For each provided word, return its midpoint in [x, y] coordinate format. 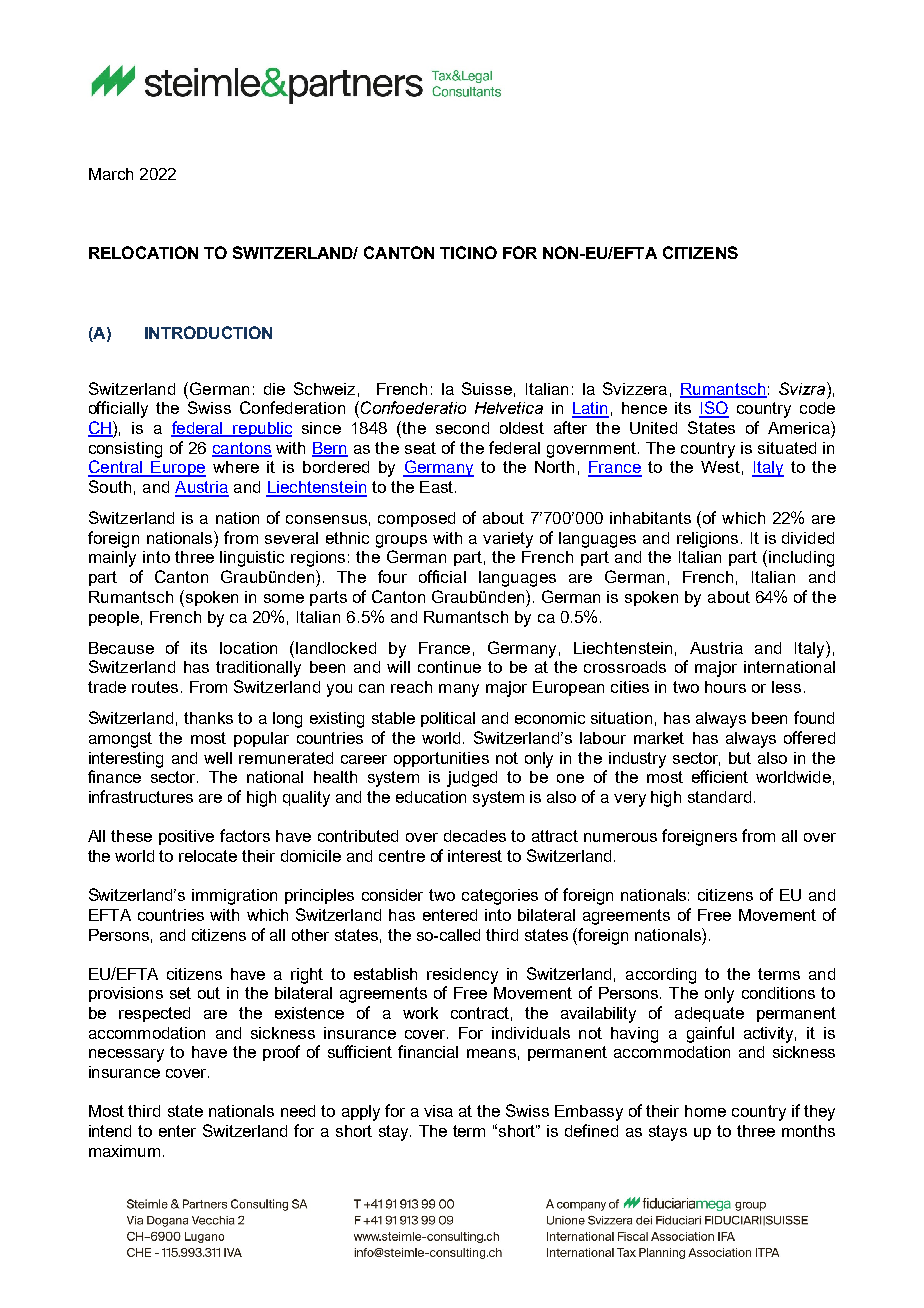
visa [438, 1111]
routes [155, 687]
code [817, 408]
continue [449, 667]
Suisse [487, 388]
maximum [124, 1151]
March [111, 174]
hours [725, 687]
